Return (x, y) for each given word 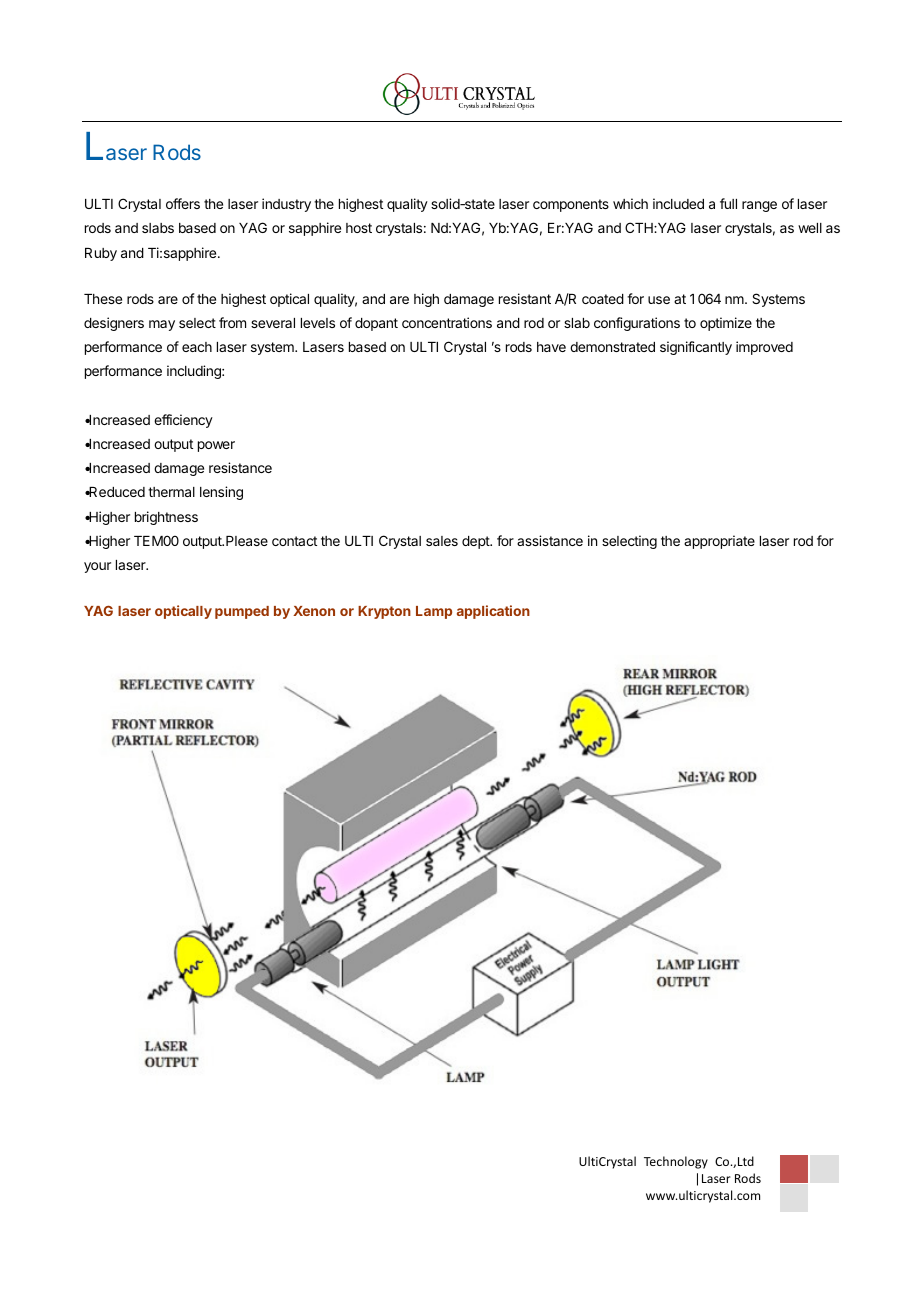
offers (183, 203)
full (728, 203)
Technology (676, 1162)
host (359, 228)
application (493, 612)
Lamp (434, 612)
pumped (242, 612)
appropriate (719, 542)
